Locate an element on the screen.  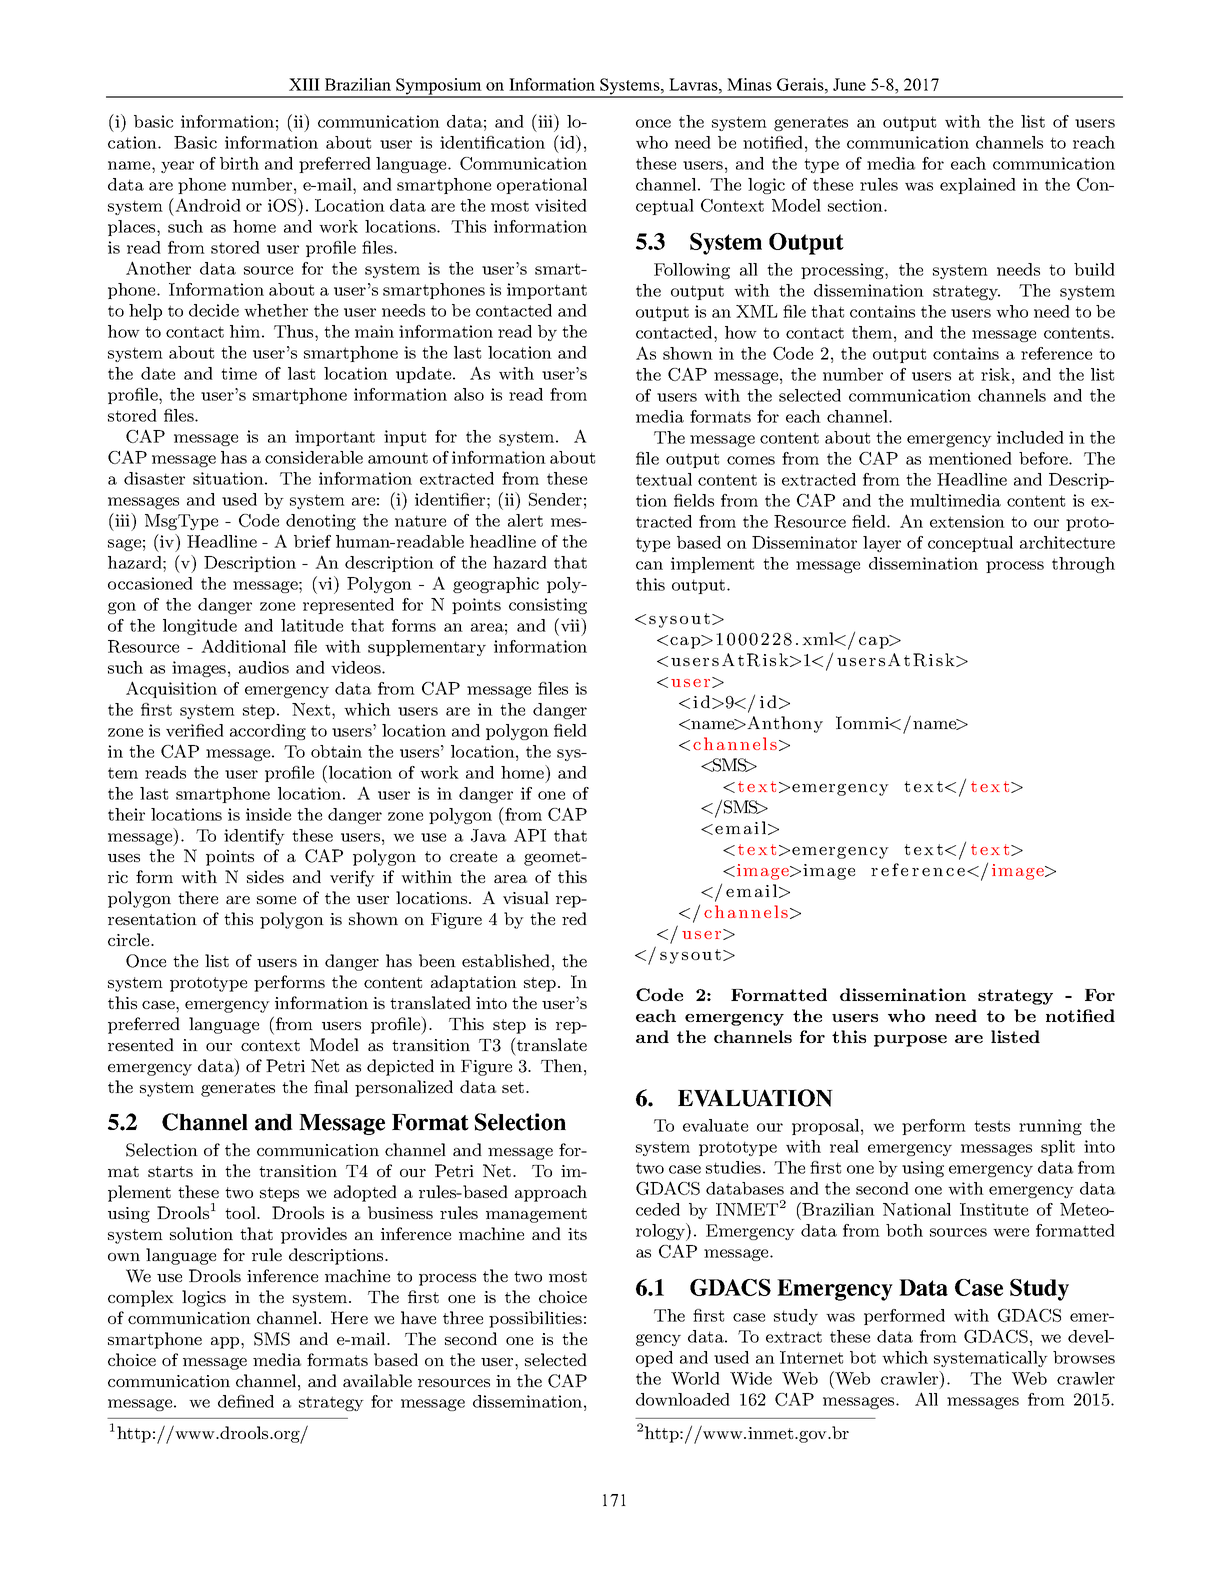
API is located at coordinates (530, 835).
